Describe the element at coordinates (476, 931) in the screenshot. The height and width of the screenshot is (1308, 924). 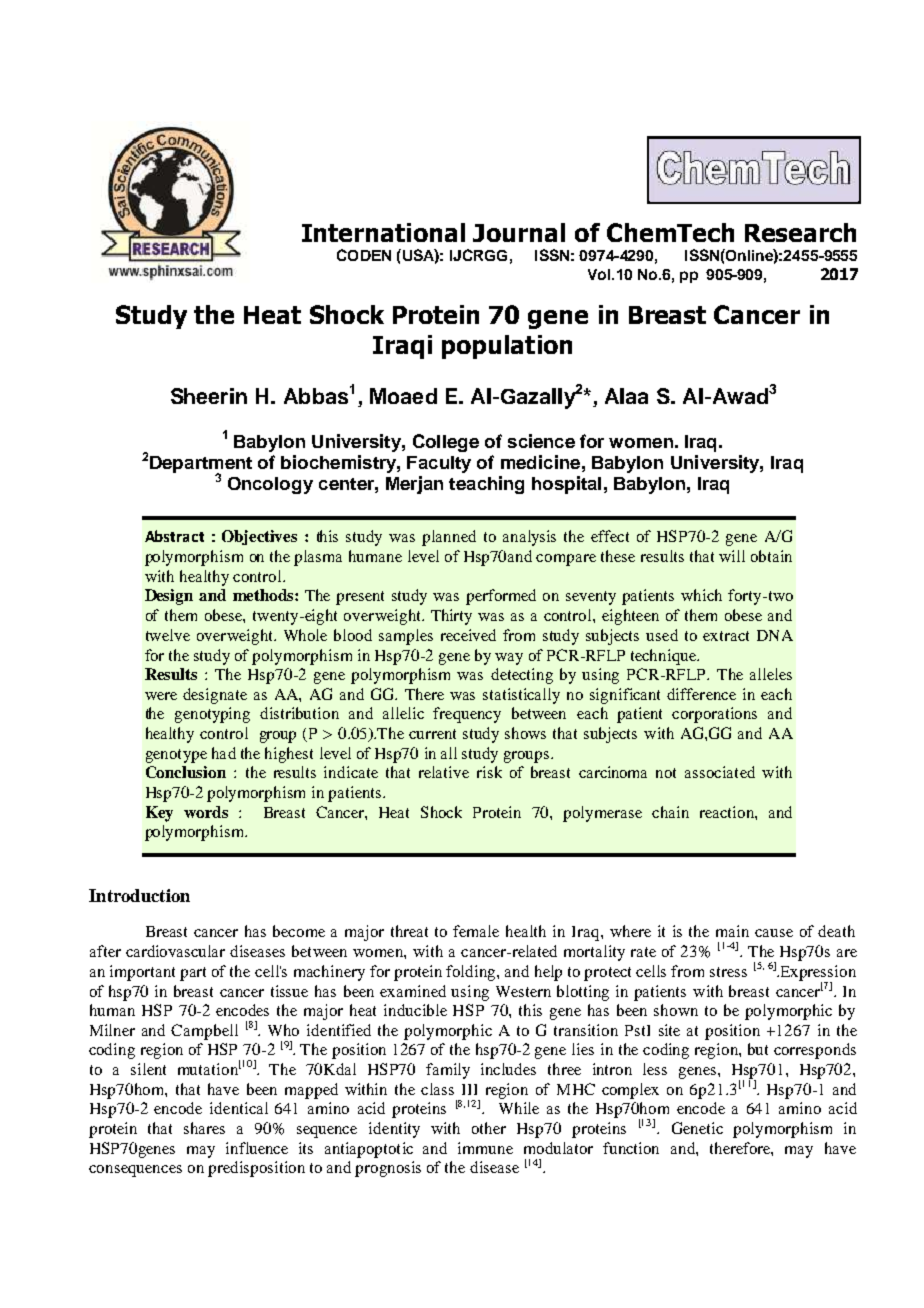
I see `female` at that location.
